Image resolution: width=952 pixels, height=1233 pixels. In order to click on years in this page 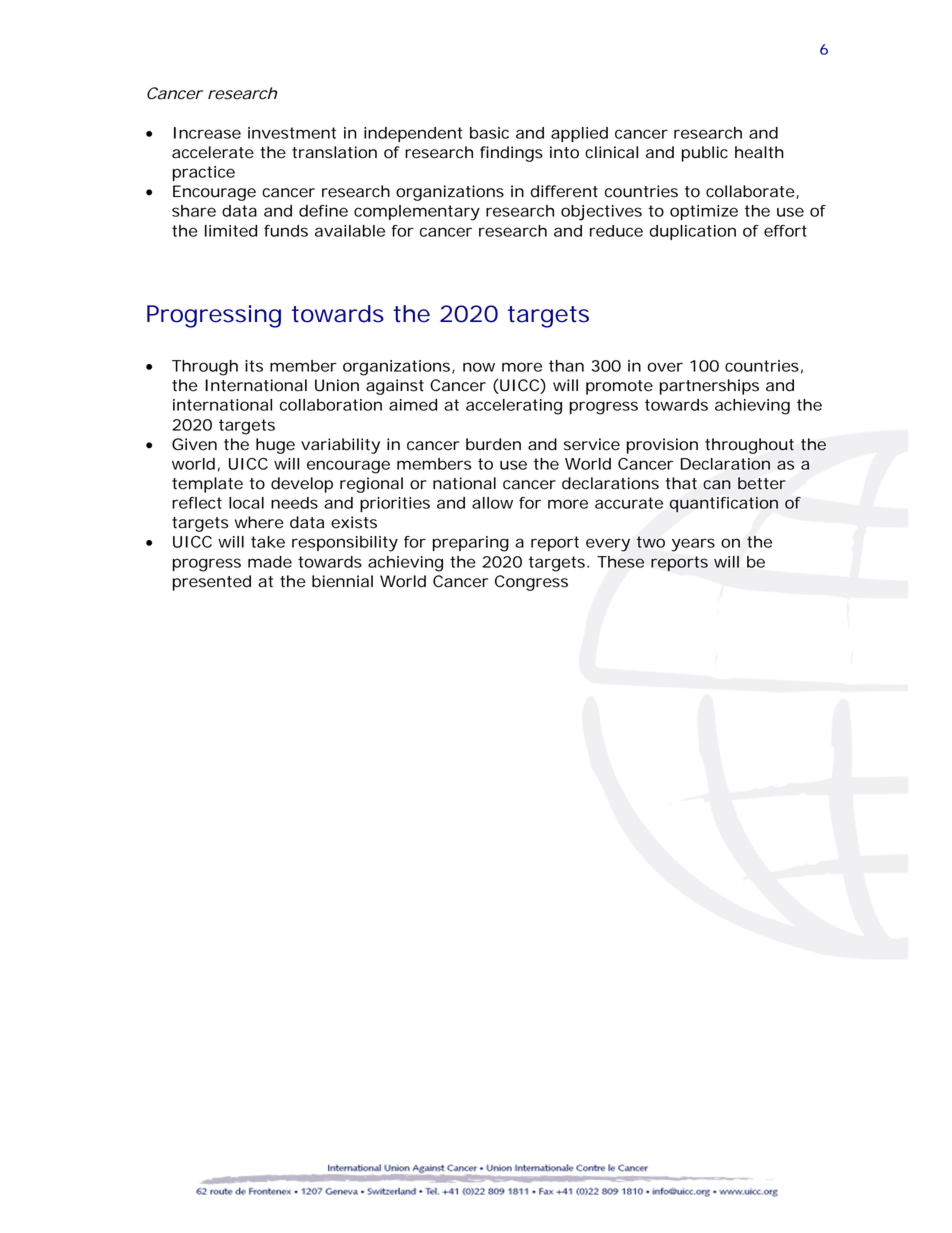, I will do `click(693, 545)`.
